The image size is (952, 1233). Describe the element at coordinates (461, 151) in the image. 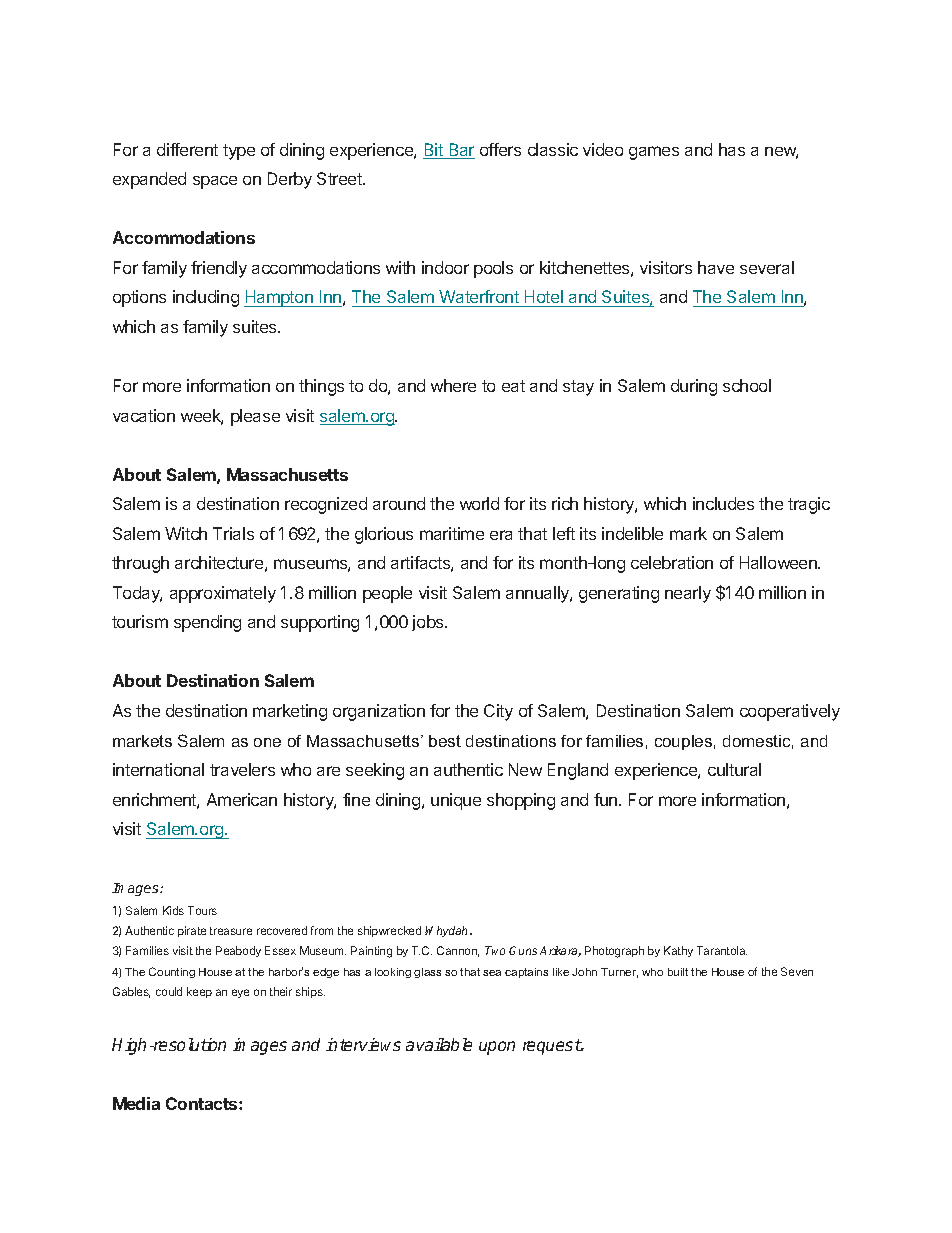

I see `Bar` at that location.
